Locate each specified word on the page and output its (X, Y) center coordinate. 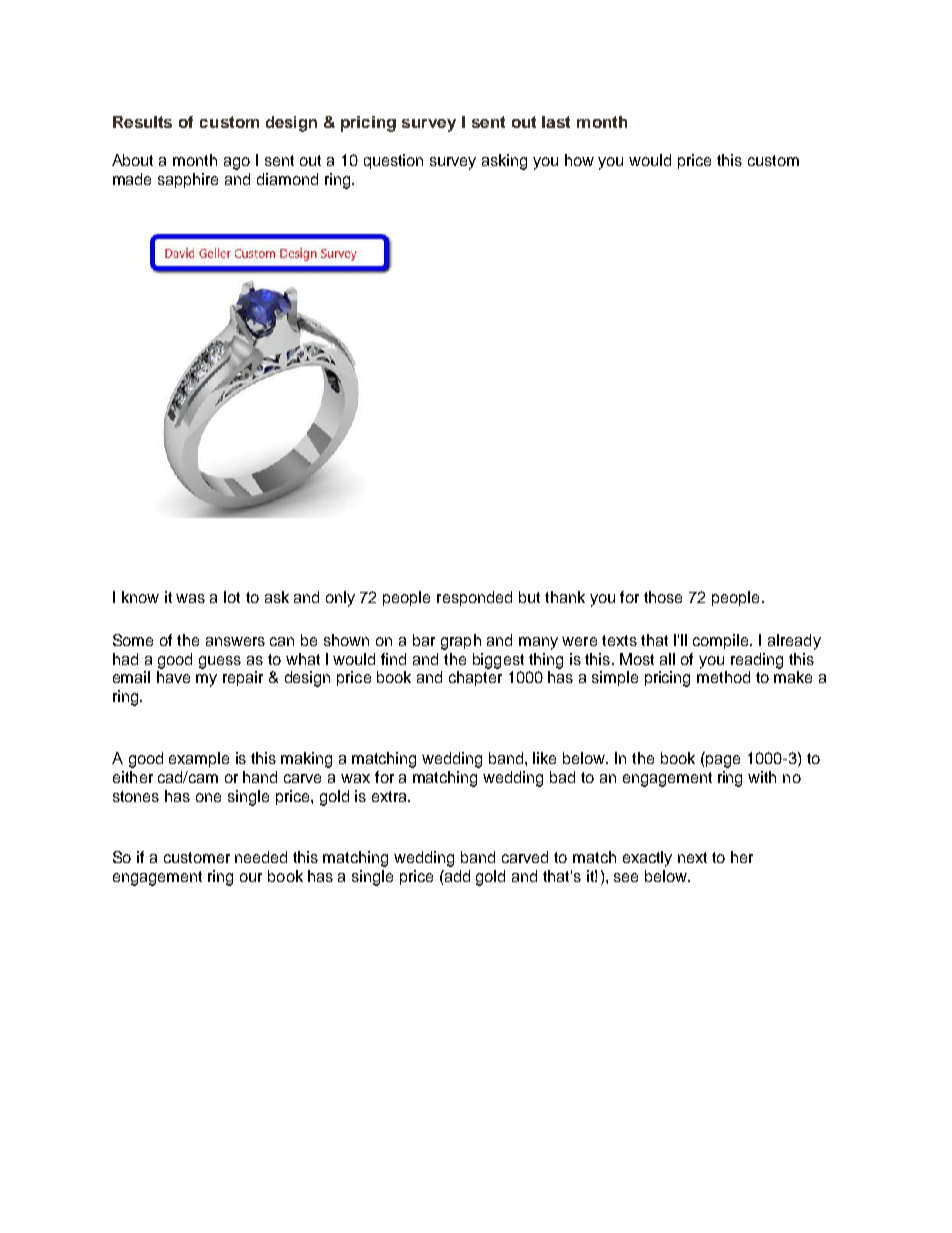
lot (232, 597)
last (556, 122)
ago (237, 163)
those (663, 597)
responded (474, 598)
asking (504, 162)
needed (261, 857)
